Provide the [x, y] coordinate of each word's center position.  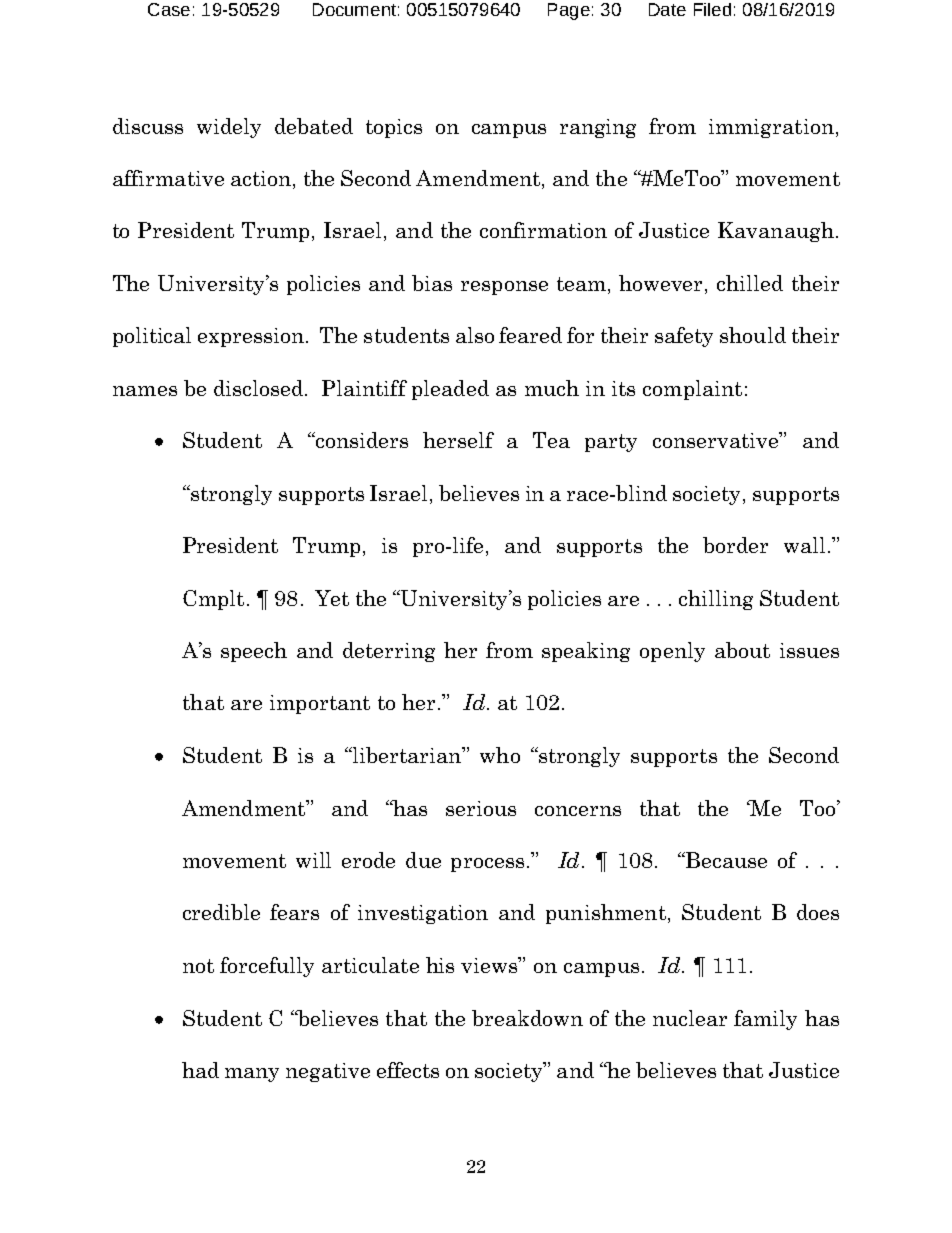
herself [458, 440]
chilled [750, 283]
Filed [712, 9]
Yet [332, 598]
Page [569, 11]
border [735, 545]
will [313, 860]
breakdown [527, 1018]
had [200, 1070]
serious [481, 808]
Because [725, 860]
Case [169, 9]
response [504, 288]
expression [252, 337]
